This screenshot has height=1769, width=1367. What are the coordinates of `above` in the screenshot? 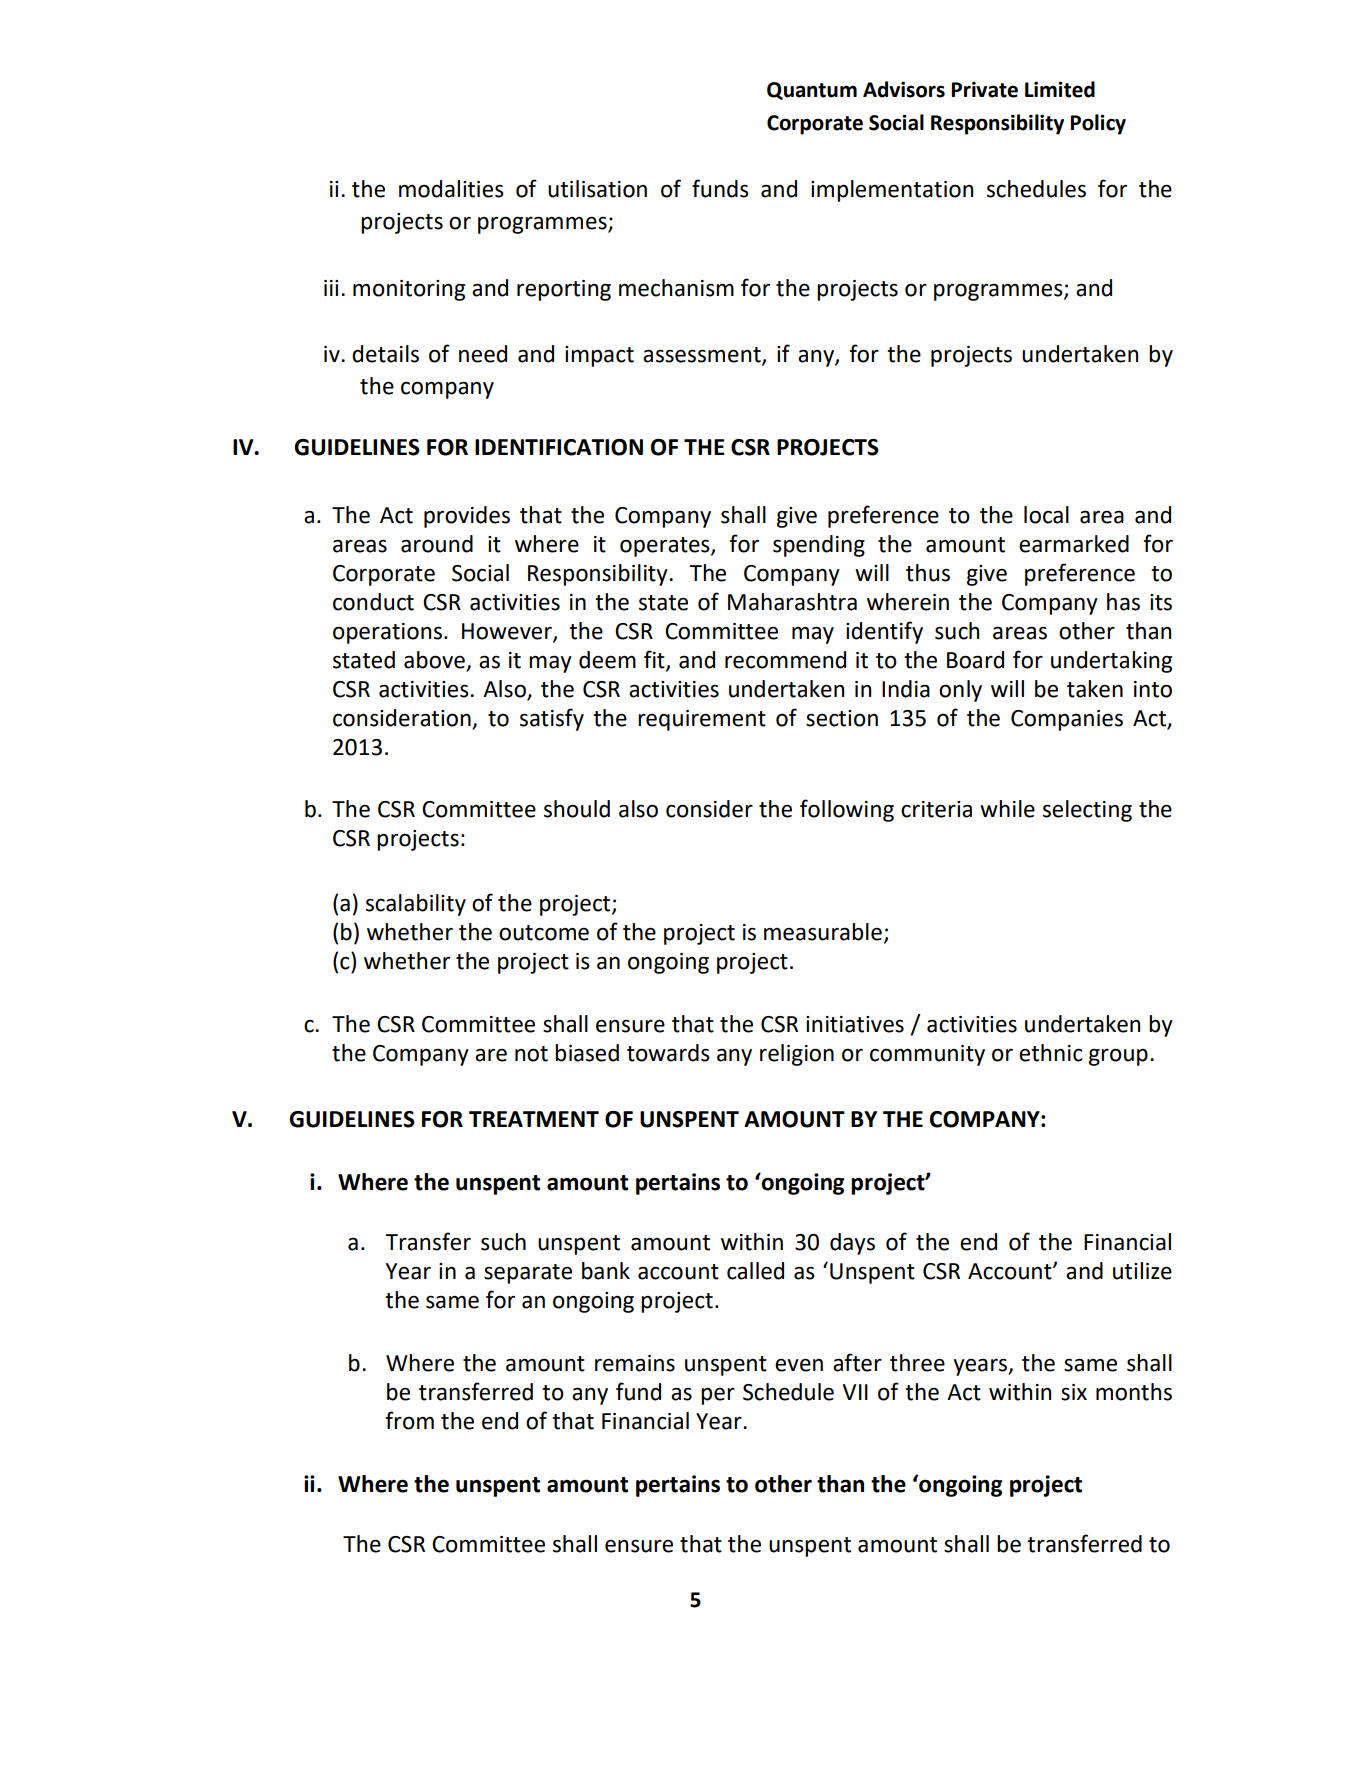 It's located at (434, 660).
